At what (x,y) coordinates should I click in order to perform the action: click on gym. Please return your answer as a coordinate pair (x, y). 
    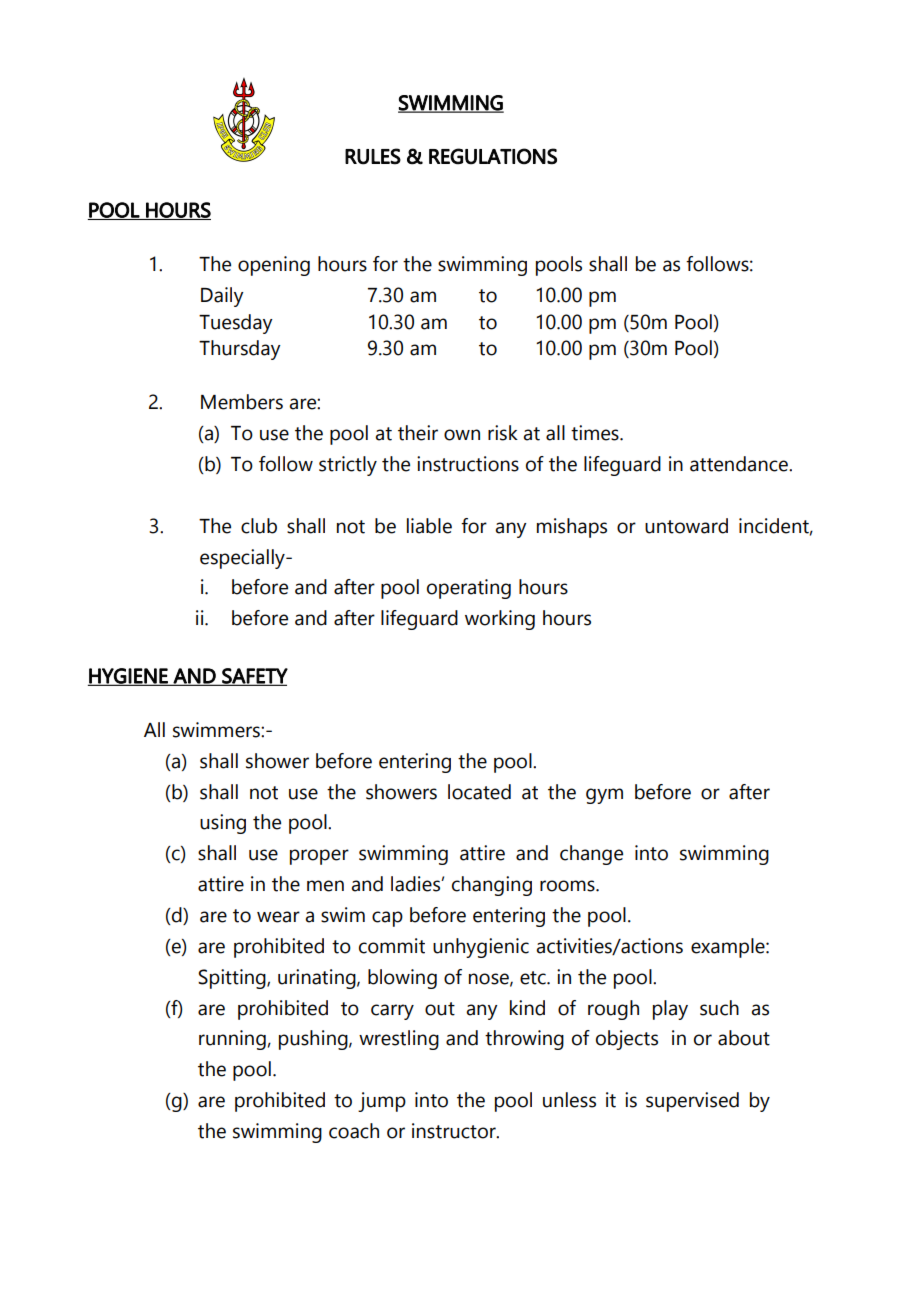
    Looking at the image, I should click on (604, 796).
